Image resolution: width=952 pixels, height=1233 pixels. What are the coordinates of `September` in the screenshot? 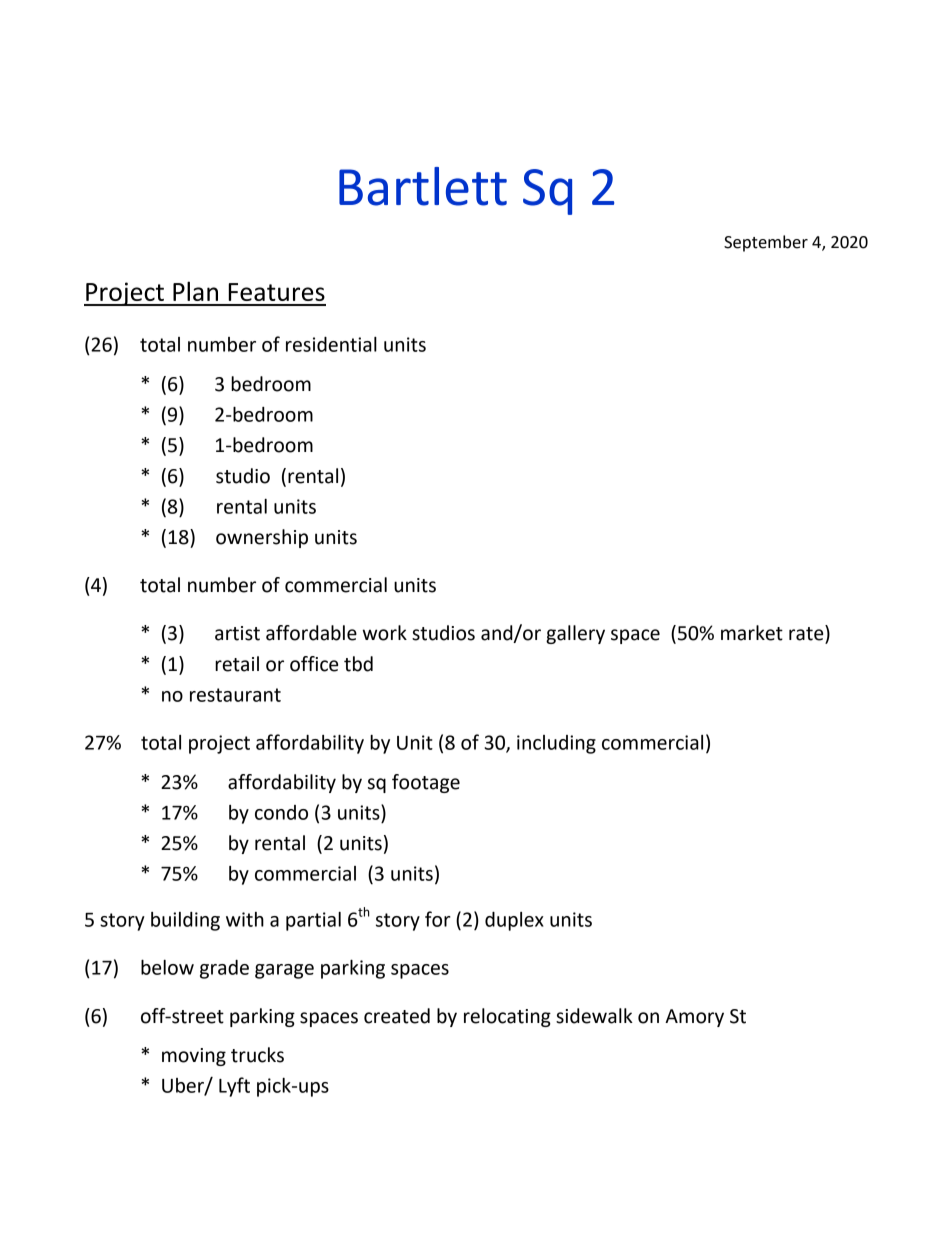 It's located at (766, 243).
